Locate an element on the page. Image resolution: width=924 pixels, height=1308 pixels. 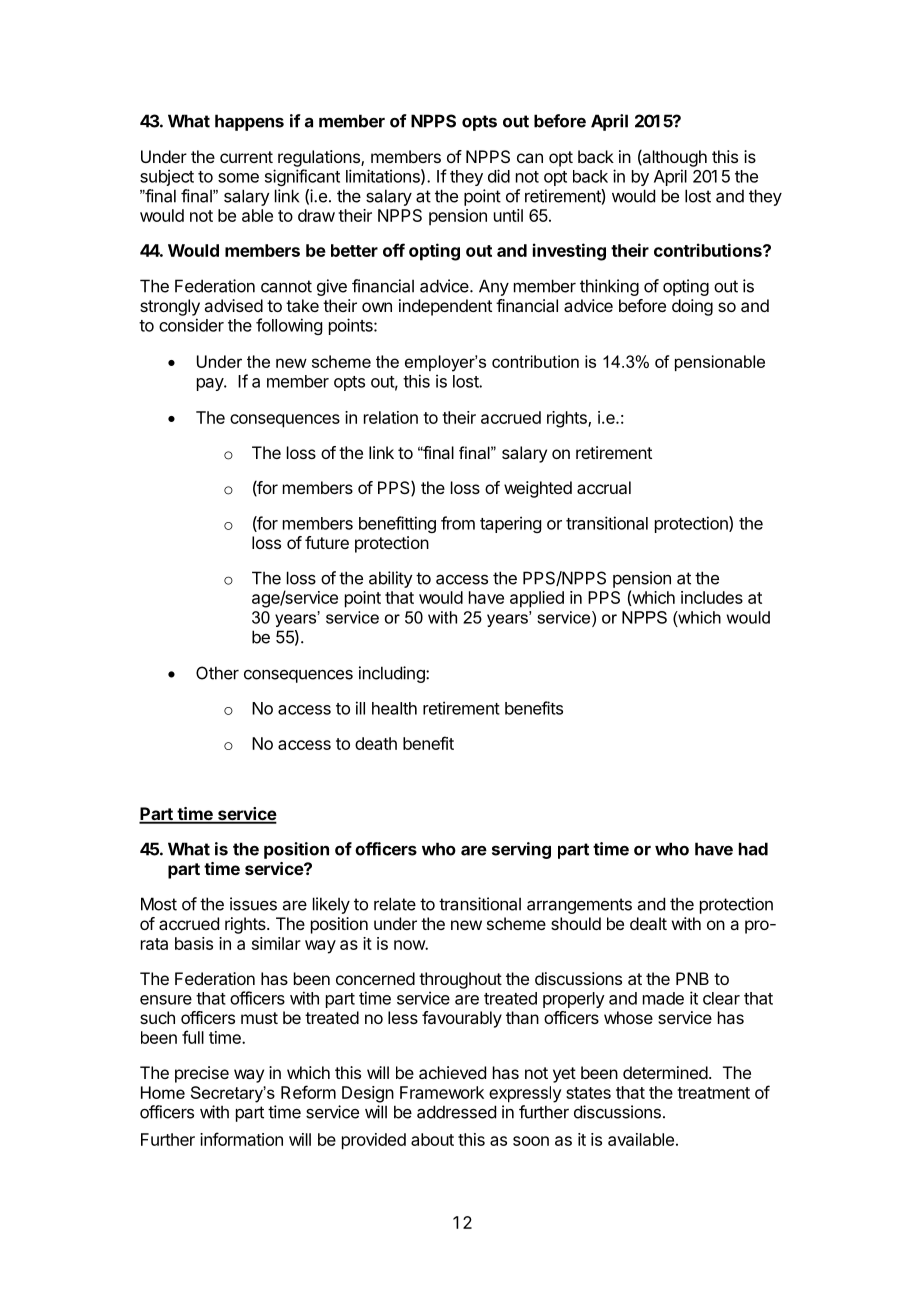
issues is located at coordinates (253, 904).
